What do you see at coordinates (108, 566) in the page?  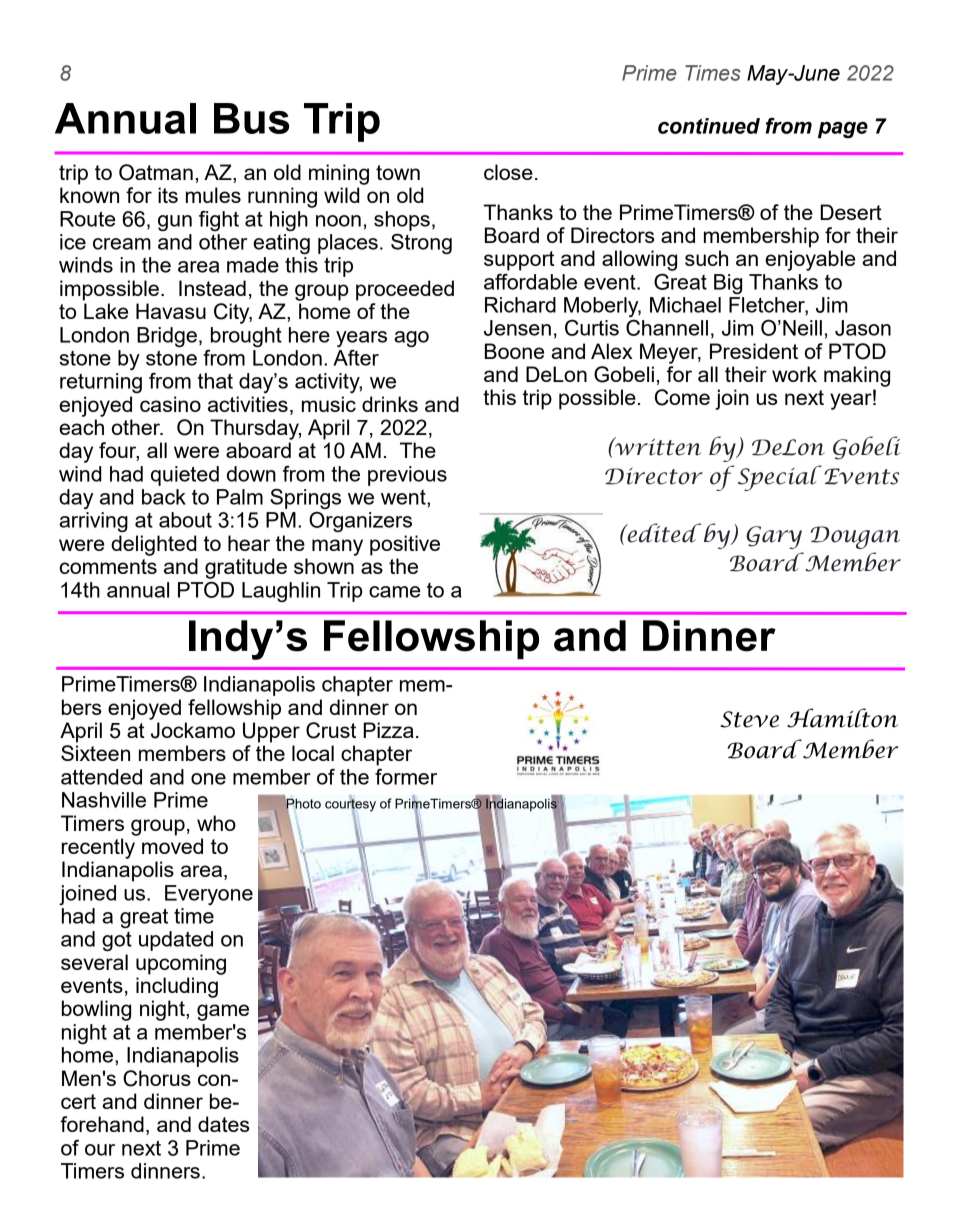 I see `comments` at bounding box center [108, 566].
